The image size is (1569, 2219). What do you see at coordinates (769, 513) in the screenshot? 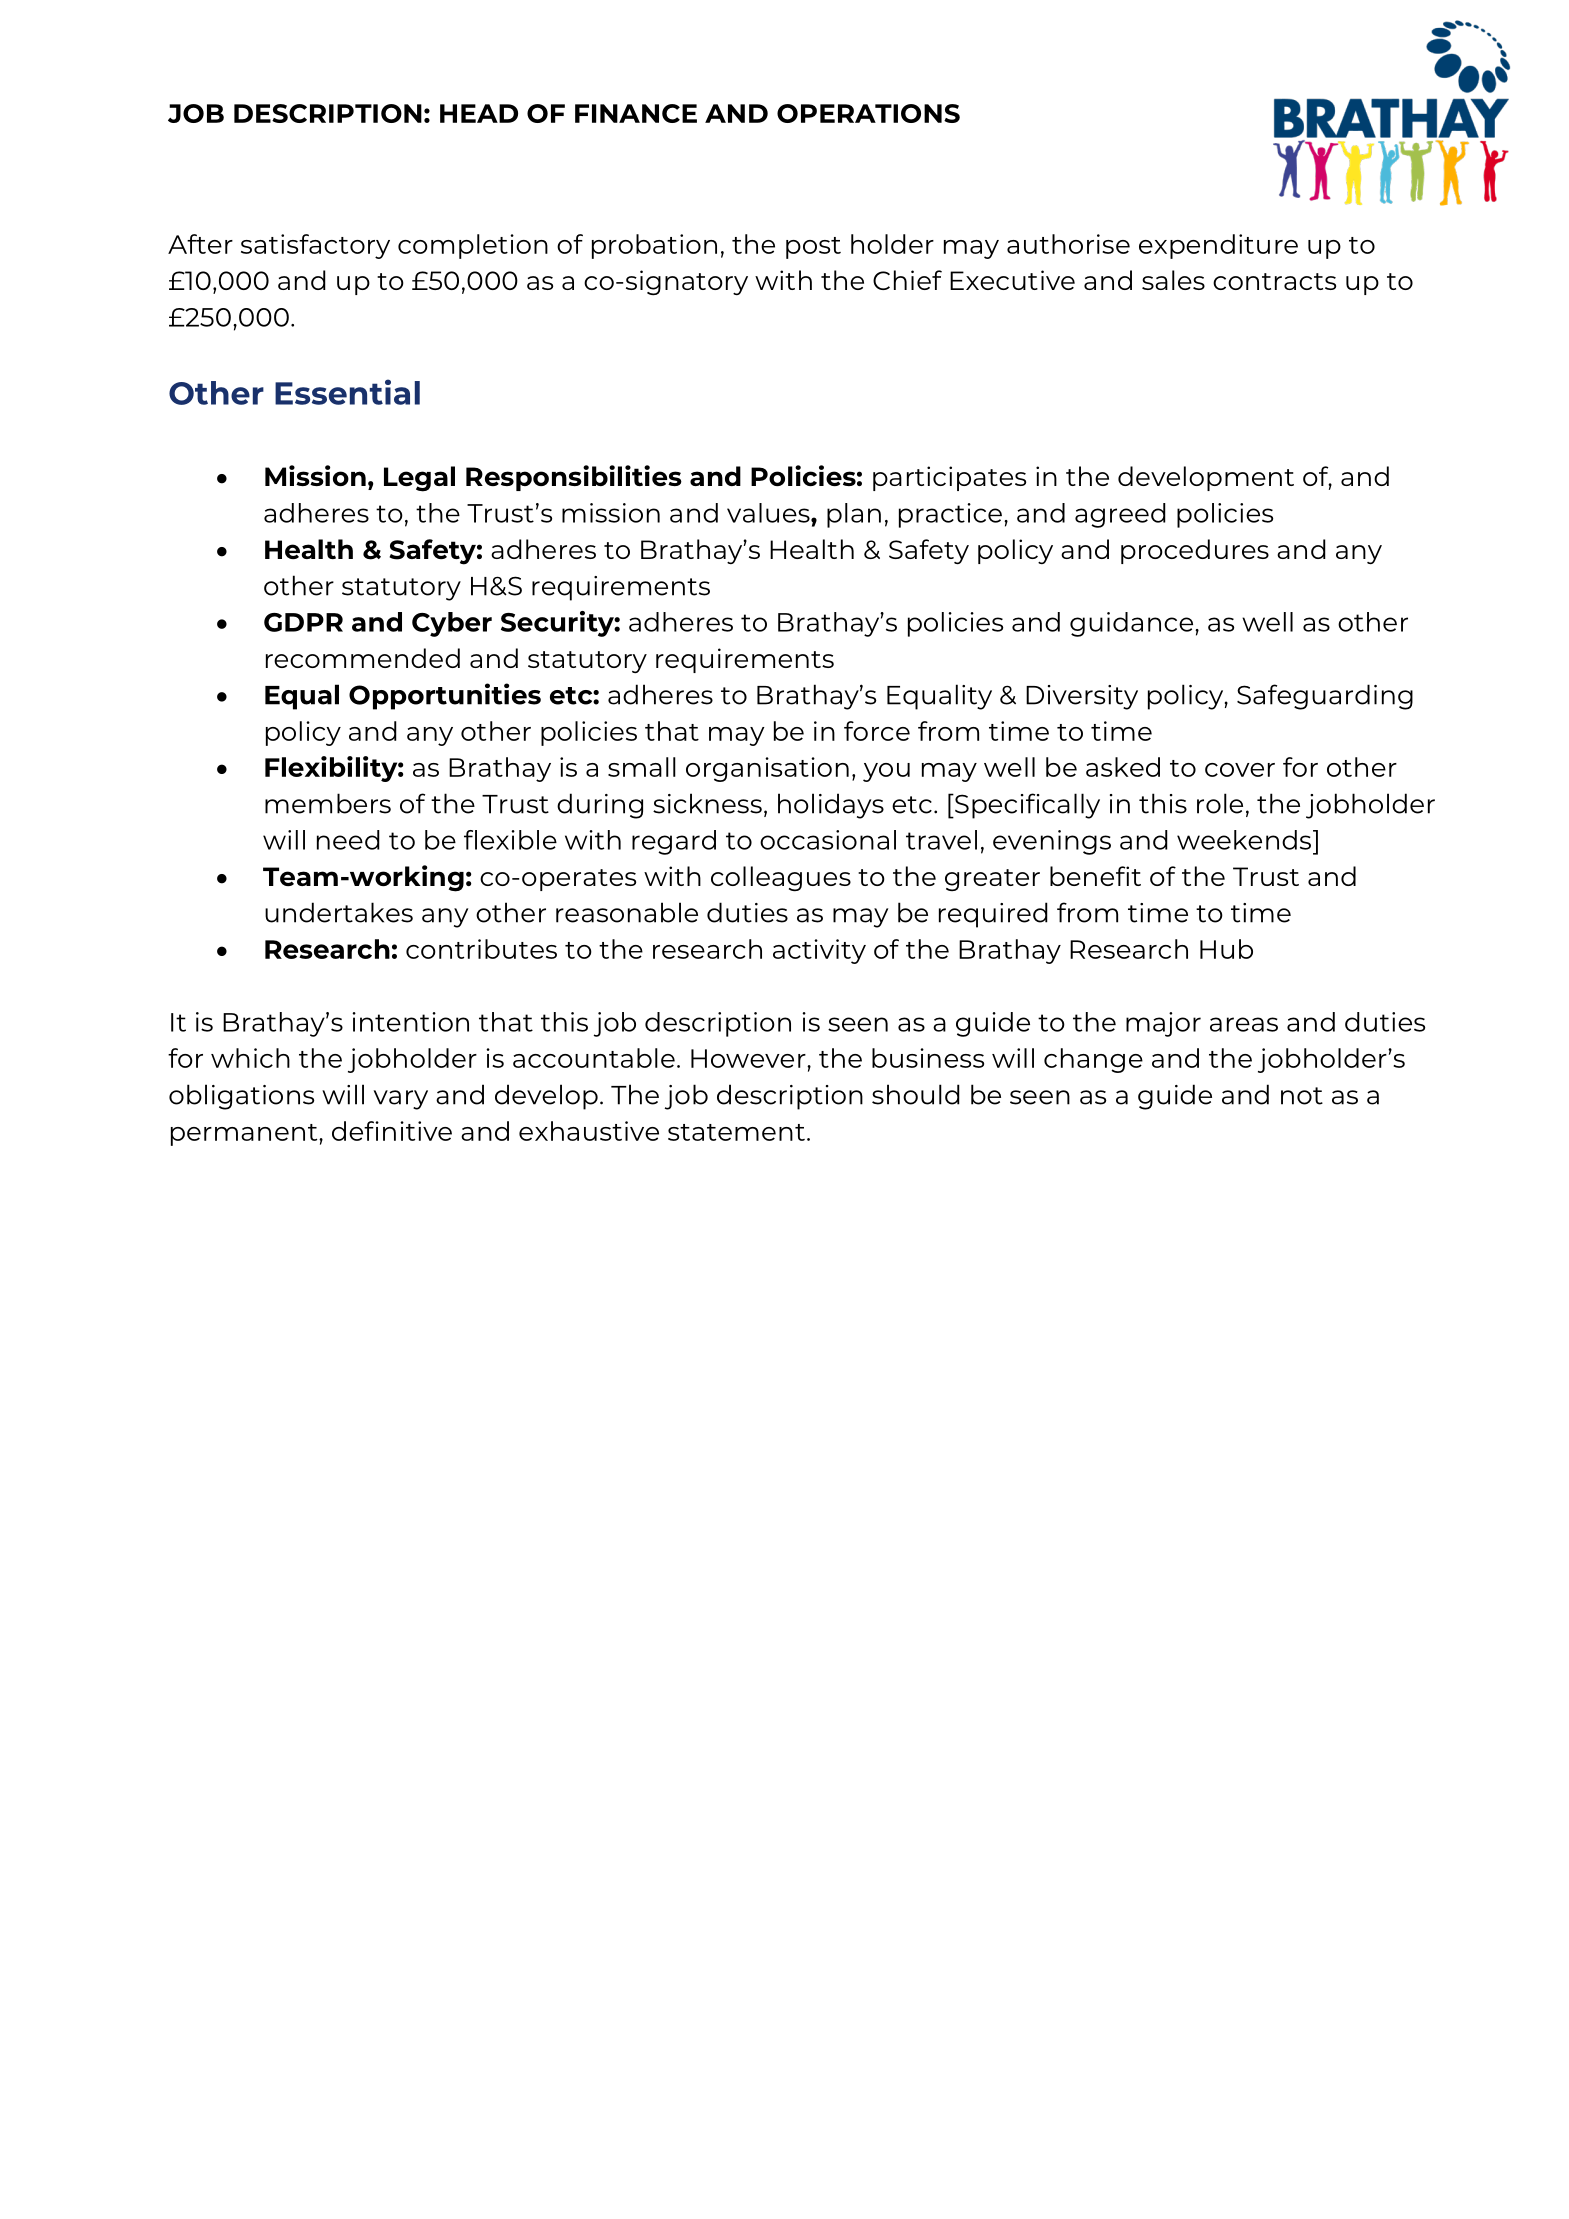
I see `values` at bounding box center [769, 513].
